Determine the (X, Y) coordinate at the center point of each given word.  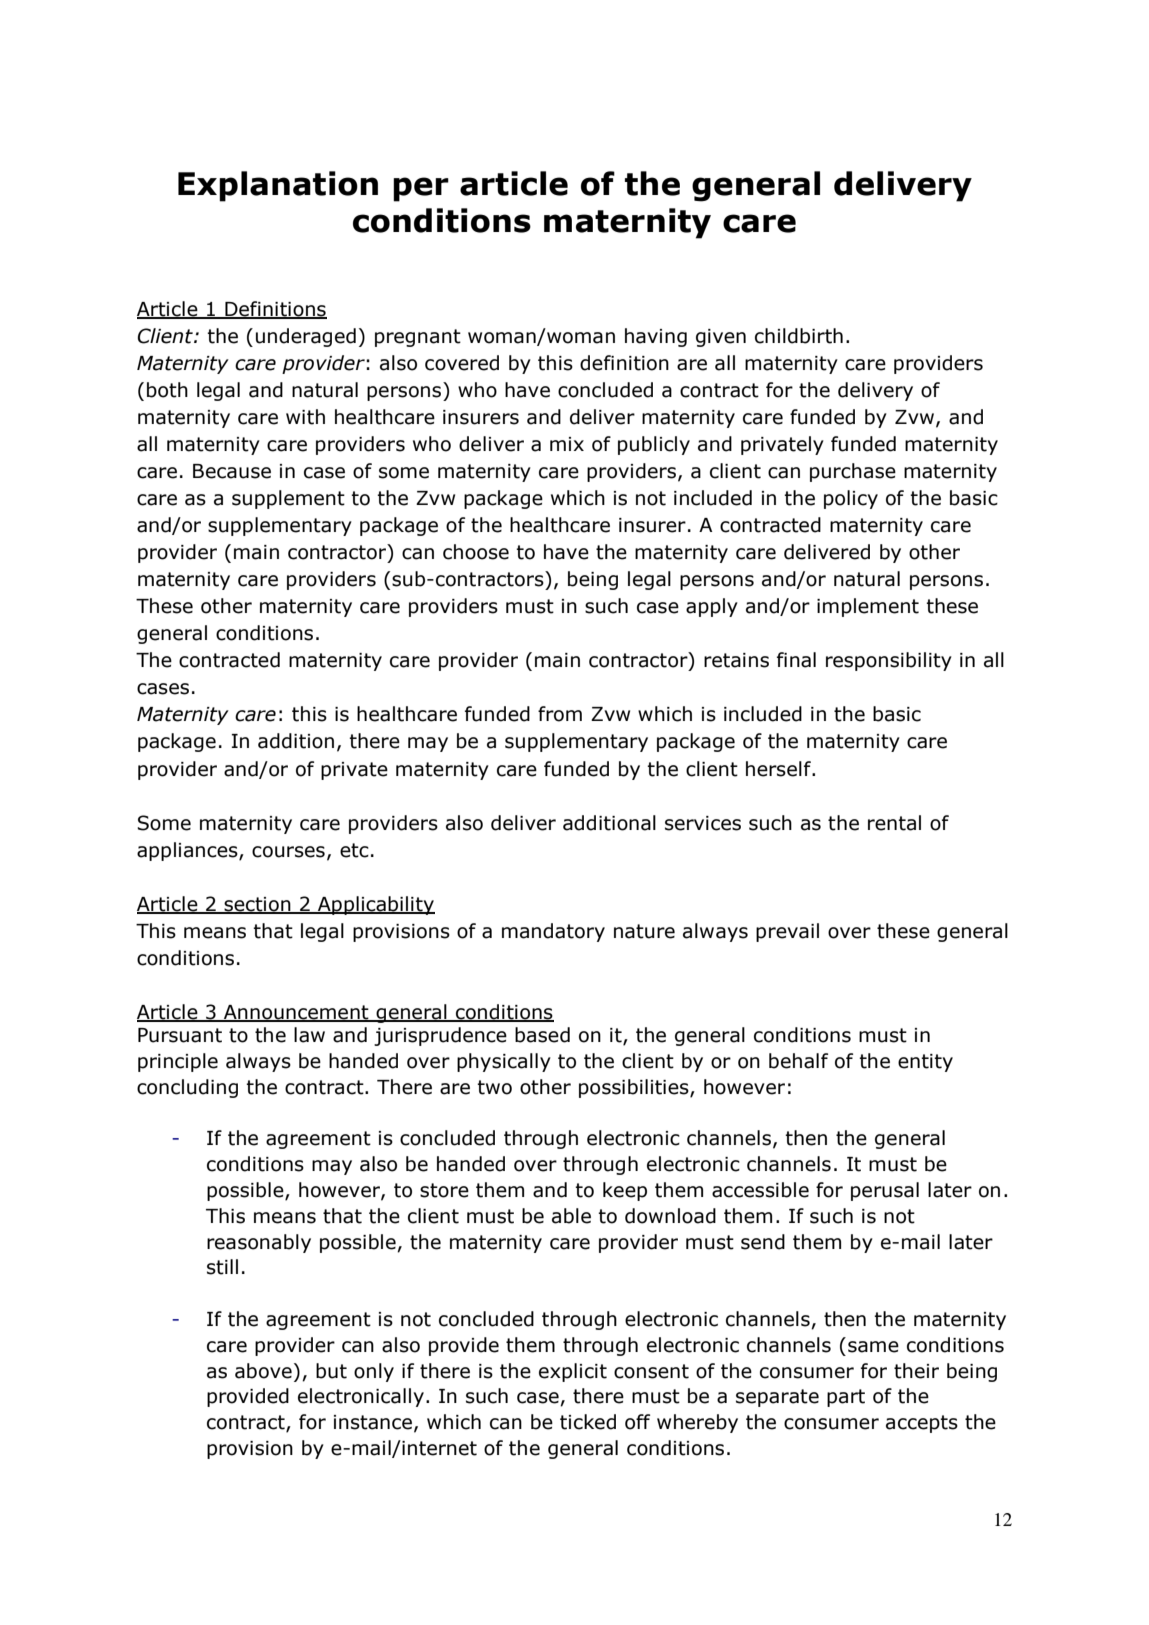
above (263, 1371)
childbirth (799, 336)
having (656, 337)
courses (288, 852)
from (560, 714)
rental (894, 823)
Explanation (278, 186)
